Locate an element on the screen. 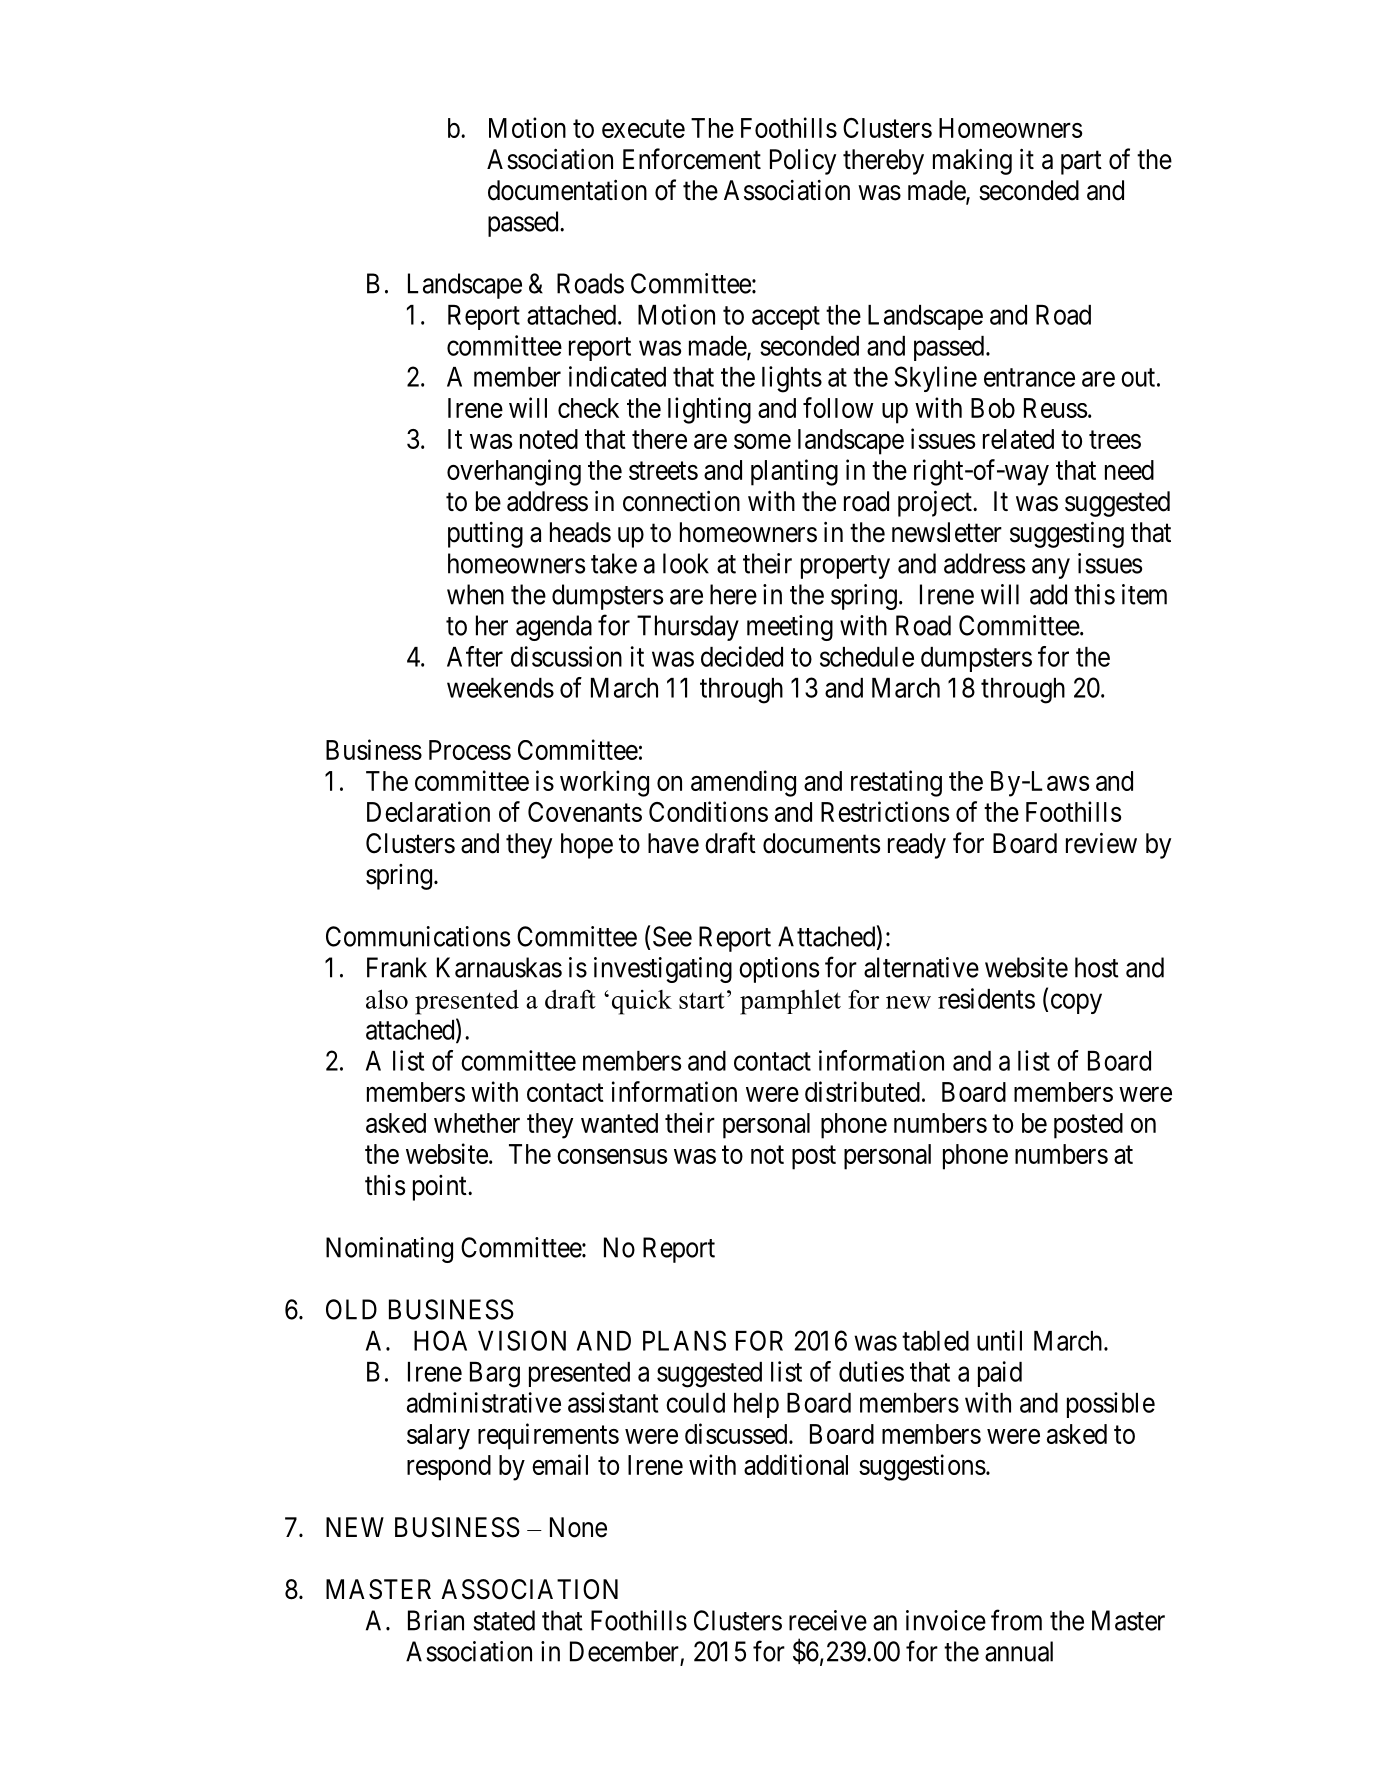 The image size is (1379, 1784). part is located at coordinates (1081, 163).
